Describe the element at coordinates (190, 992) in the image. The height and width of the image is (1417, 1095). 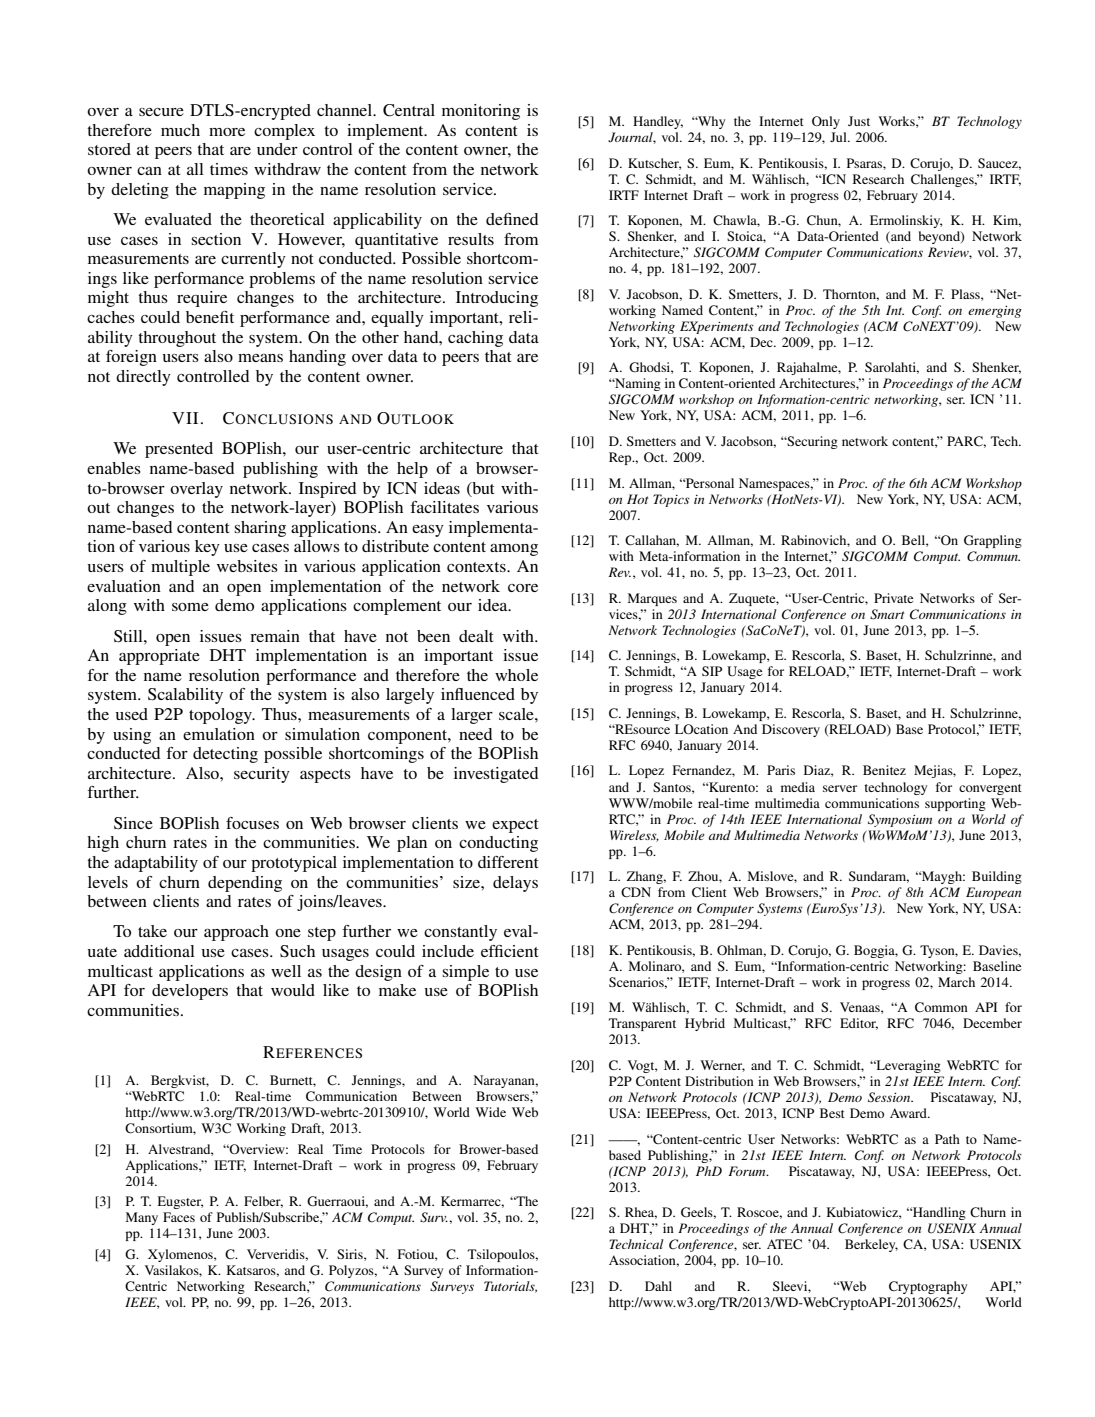
I see `developers` at that location.
